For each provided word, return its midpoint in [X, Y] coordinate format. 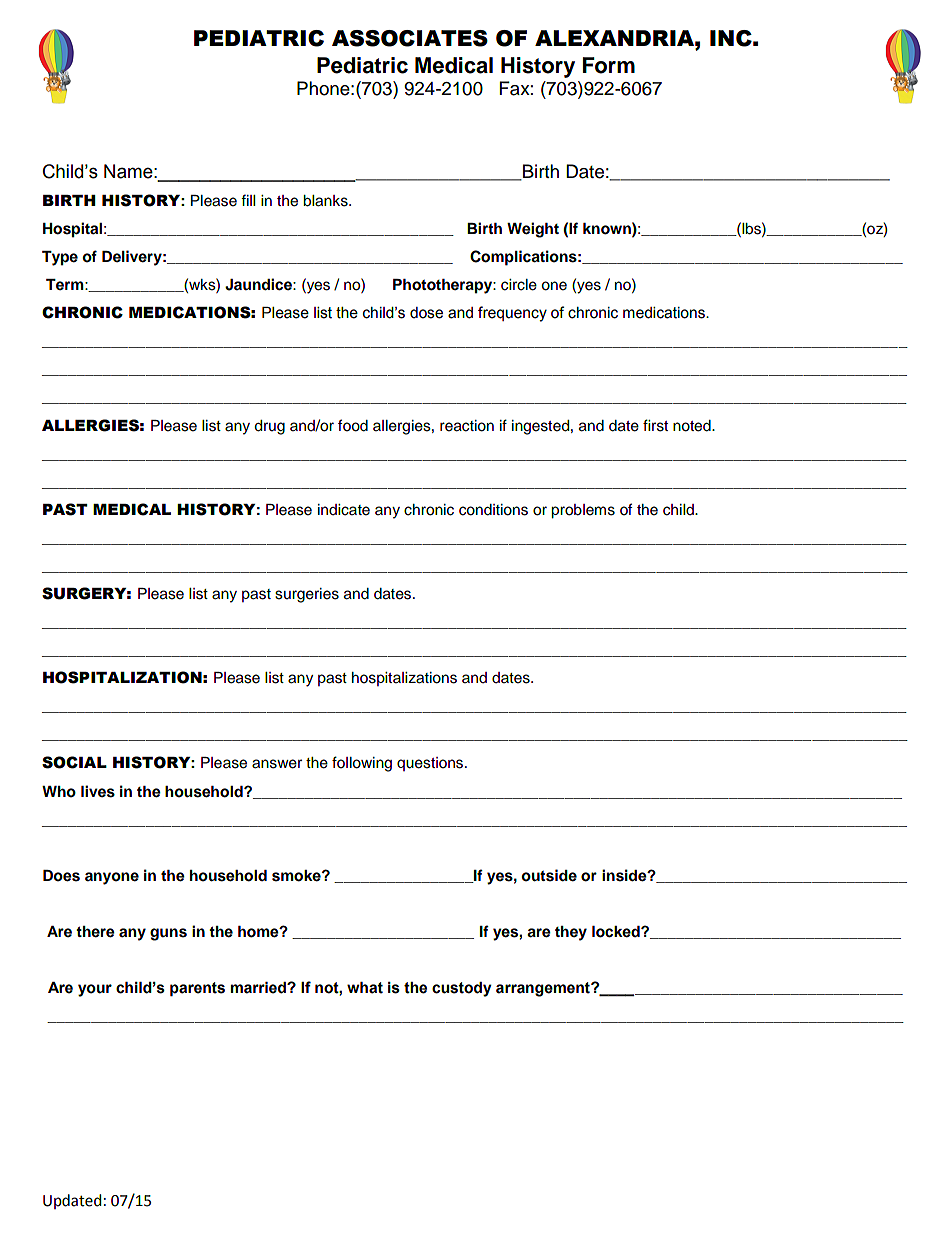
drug [269, 427]
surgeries [307, 595]
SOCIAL [74, 762]
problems [583, 511]
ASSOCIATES [410, 38]
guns [168, 934]
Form [609, 65]
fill [248, 200]
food [353, 425]
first [655, 425]
